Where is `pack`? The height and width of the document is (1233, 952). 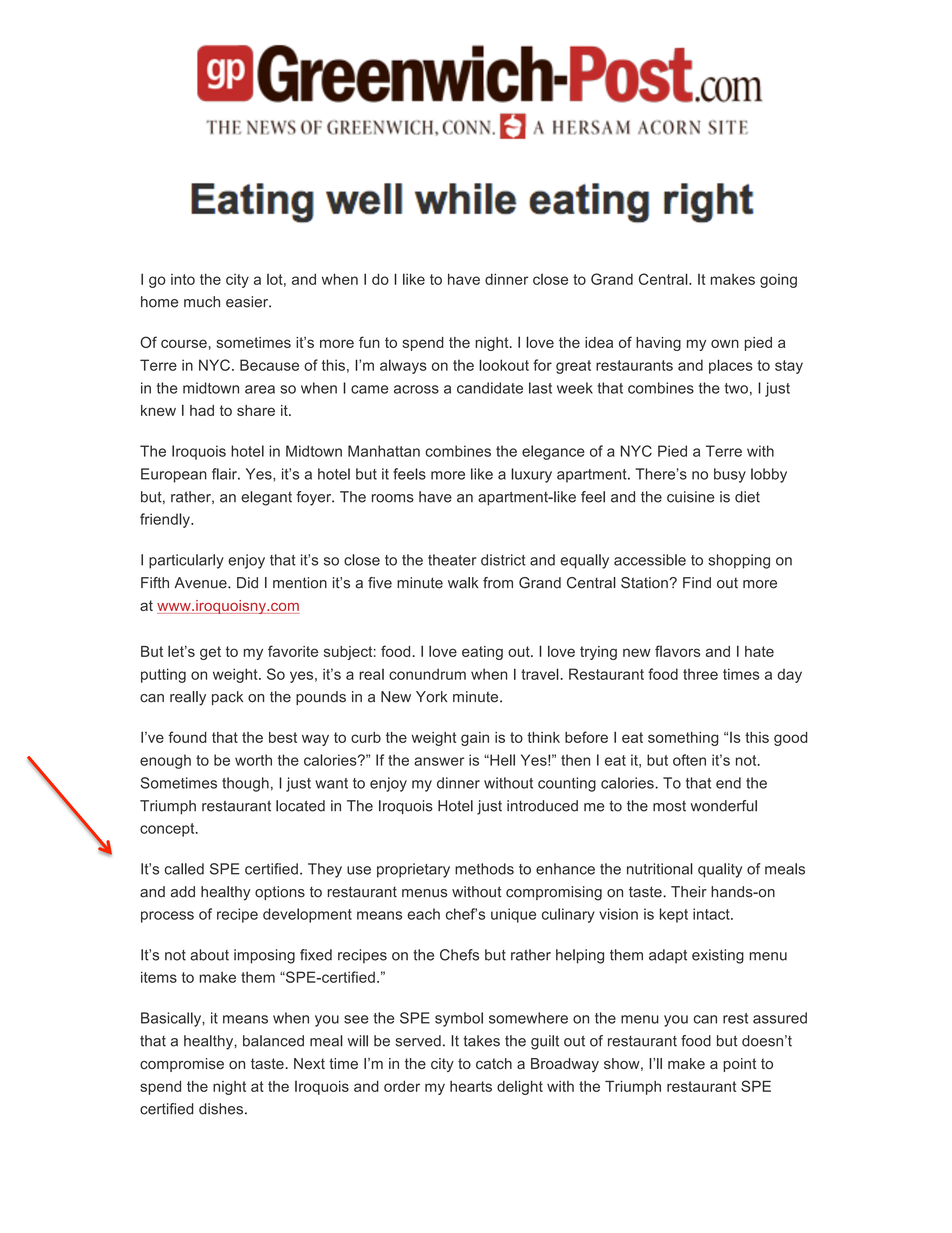 pack is located at coordinates (227, 698).
